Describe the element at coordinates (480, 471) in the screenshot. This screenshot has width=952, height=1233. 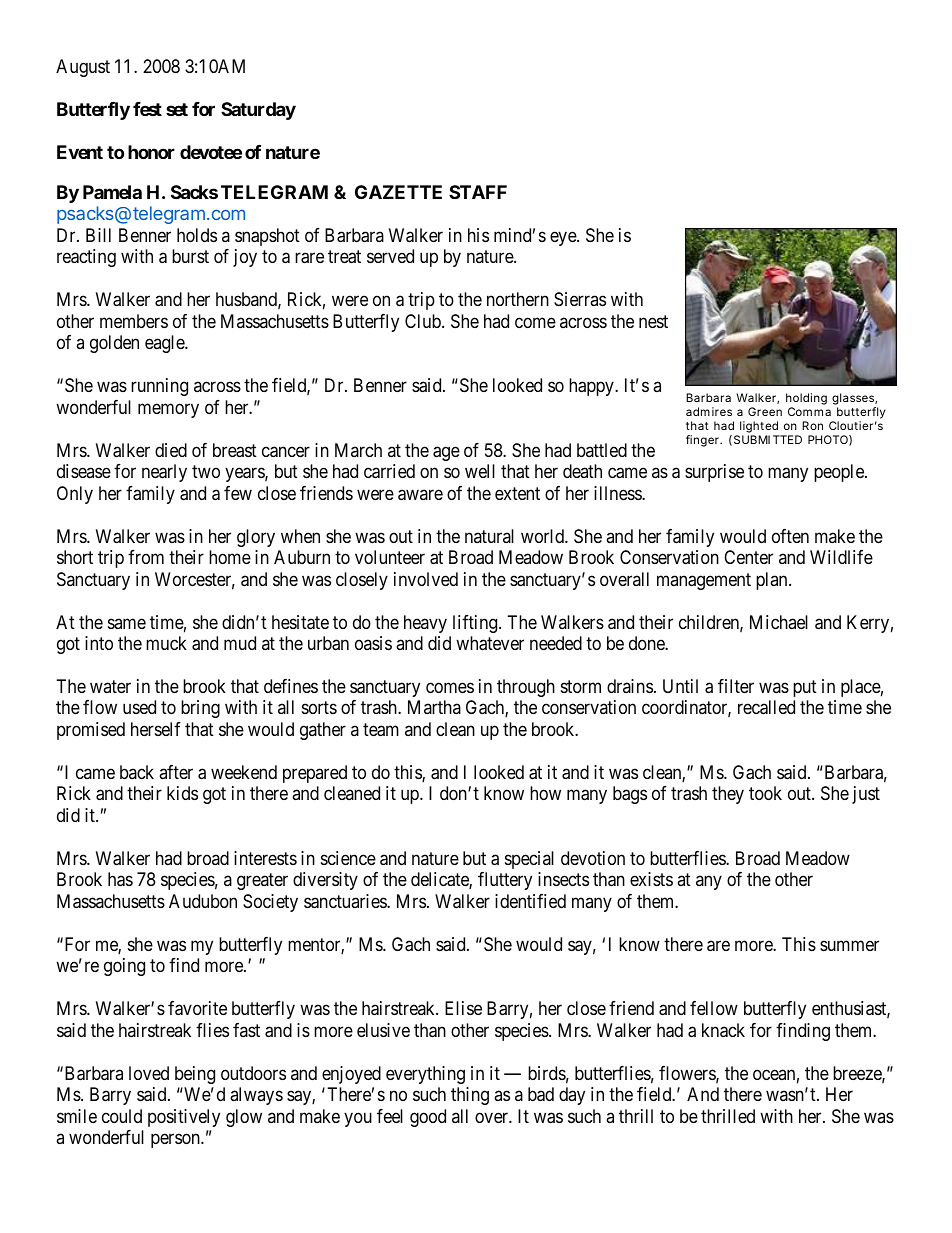
I see `well` at that location.
